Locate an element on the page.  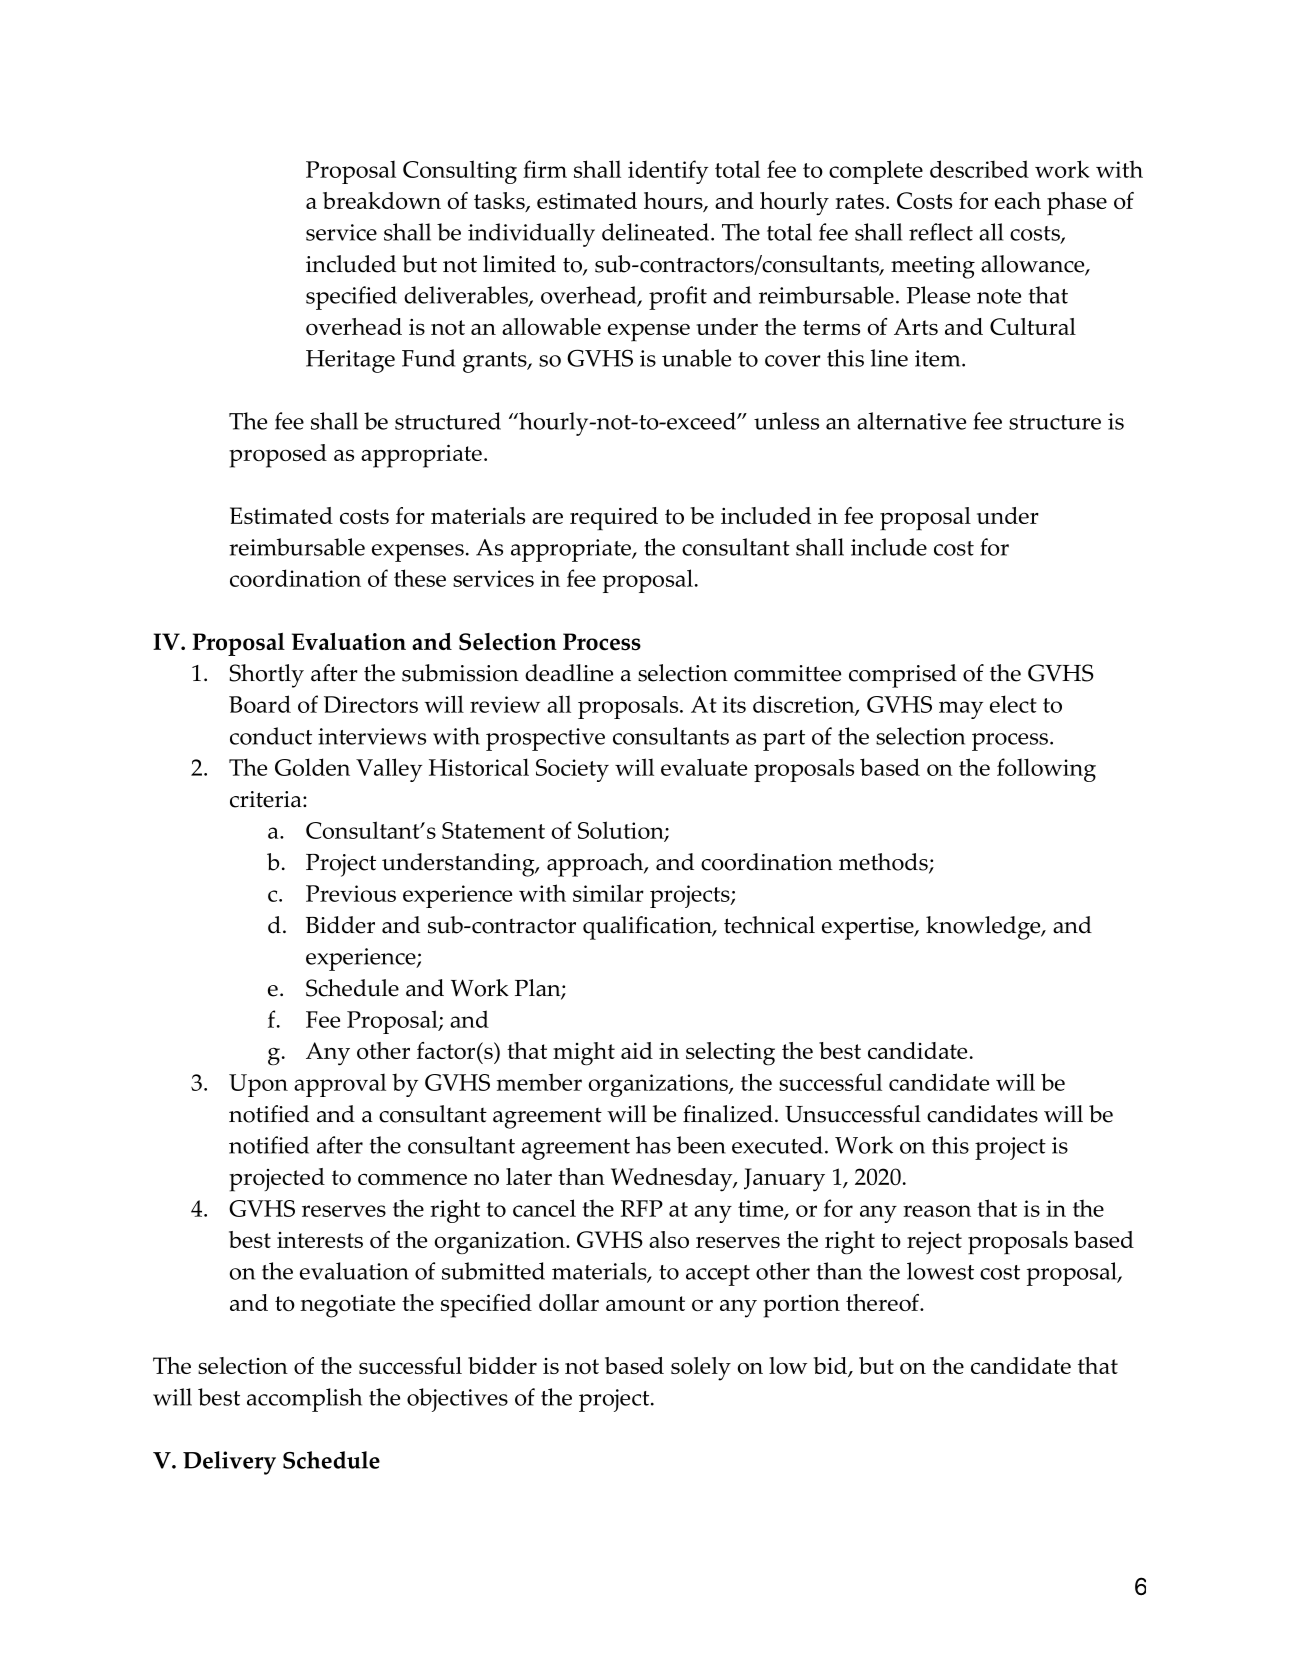
each is located at coordinates (1018, 200).
